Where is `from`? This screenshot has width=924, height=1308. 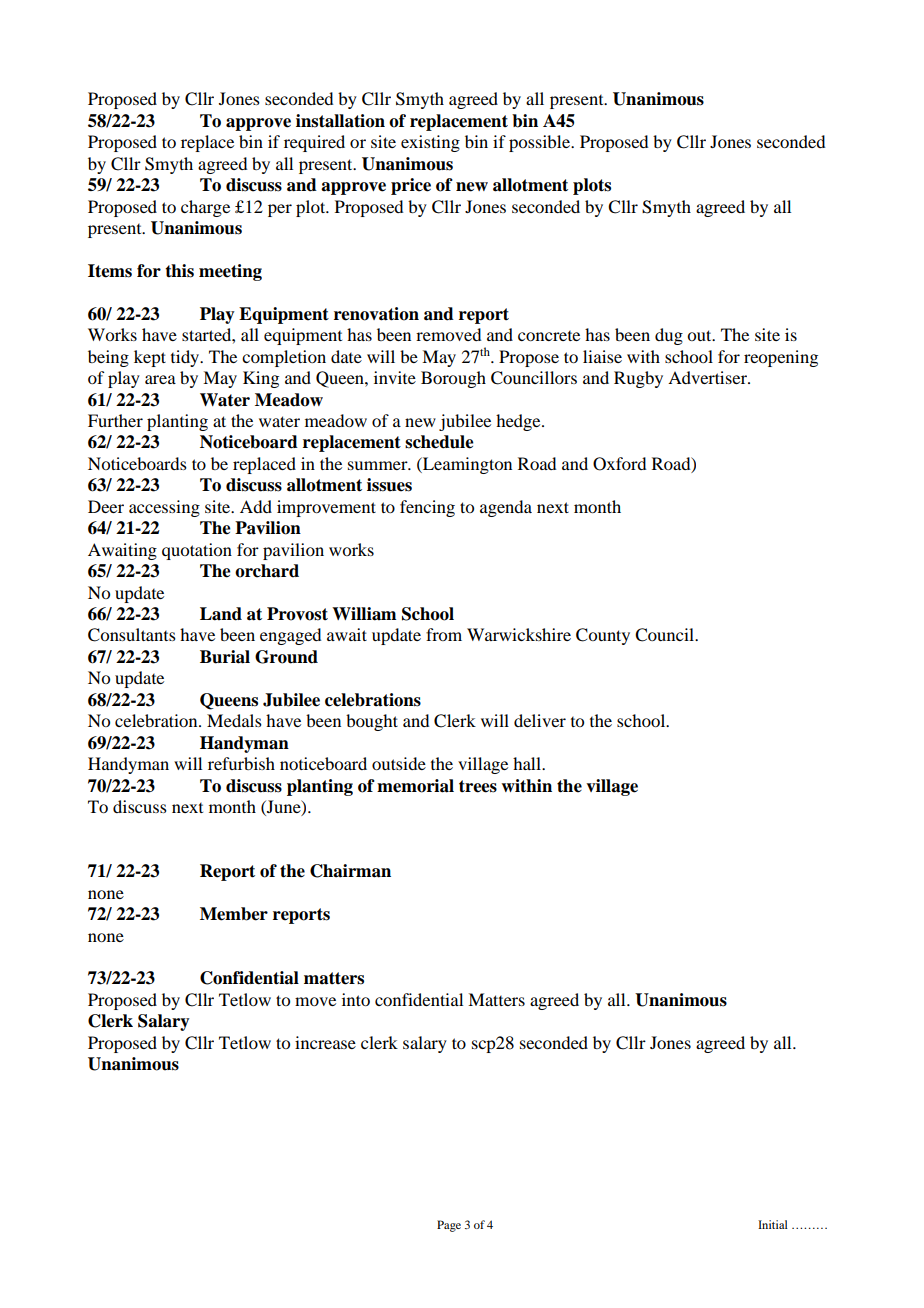
from is located at coordinates (444, 634).
